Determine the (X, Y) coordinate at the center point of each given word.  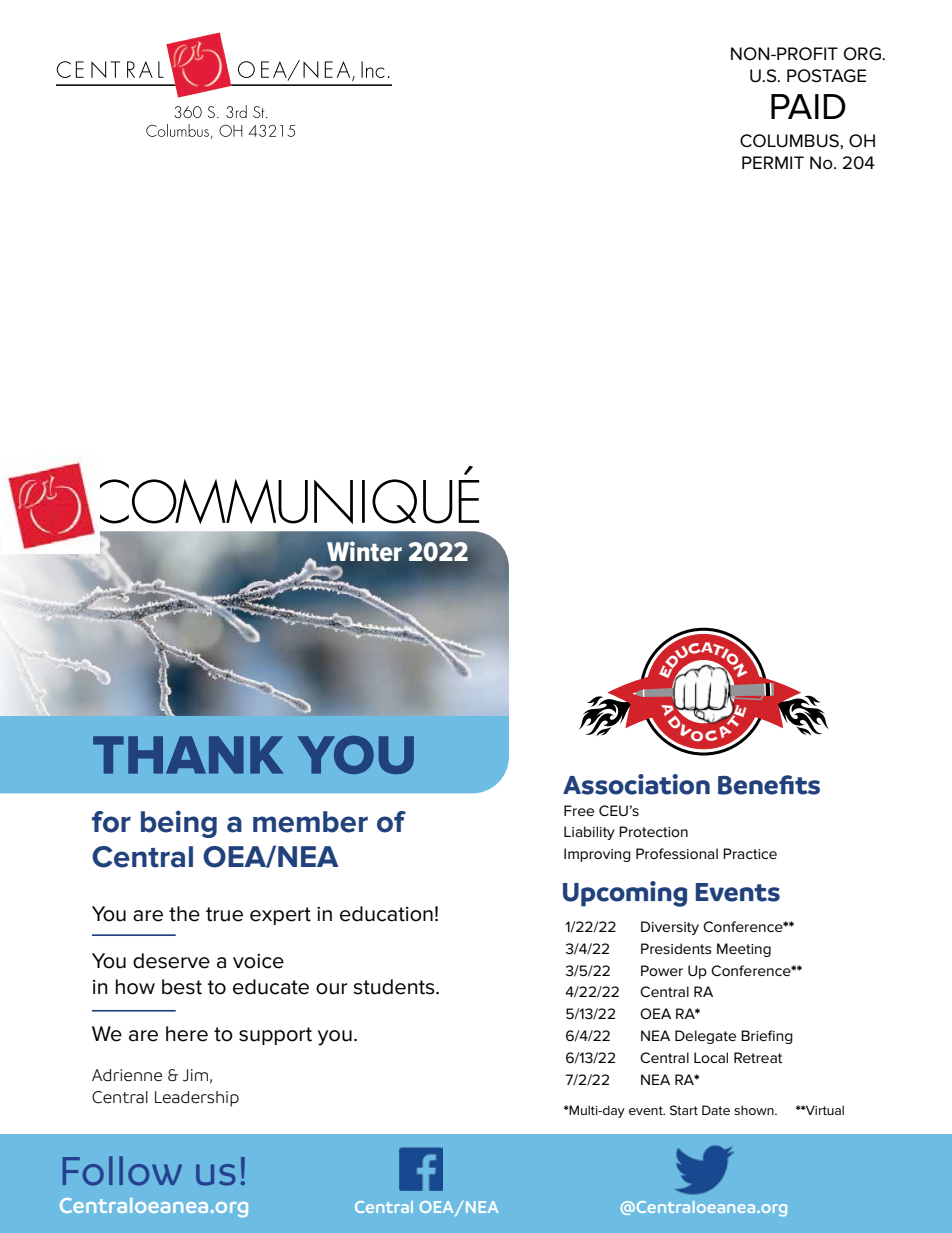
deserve (171, 961)
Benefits (769, 785)
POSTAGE (826, 76)
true (224, 914)
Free (579, 810)
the (184, 914)
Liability (589, 833)
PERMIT (773, 162)
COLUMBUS (790, 141)
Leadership (197, 1099)
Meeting (744, 950)
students (395, 987)
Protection (653, 831)
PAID (808, 106)
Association (636, 784)
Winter (364, 551)
